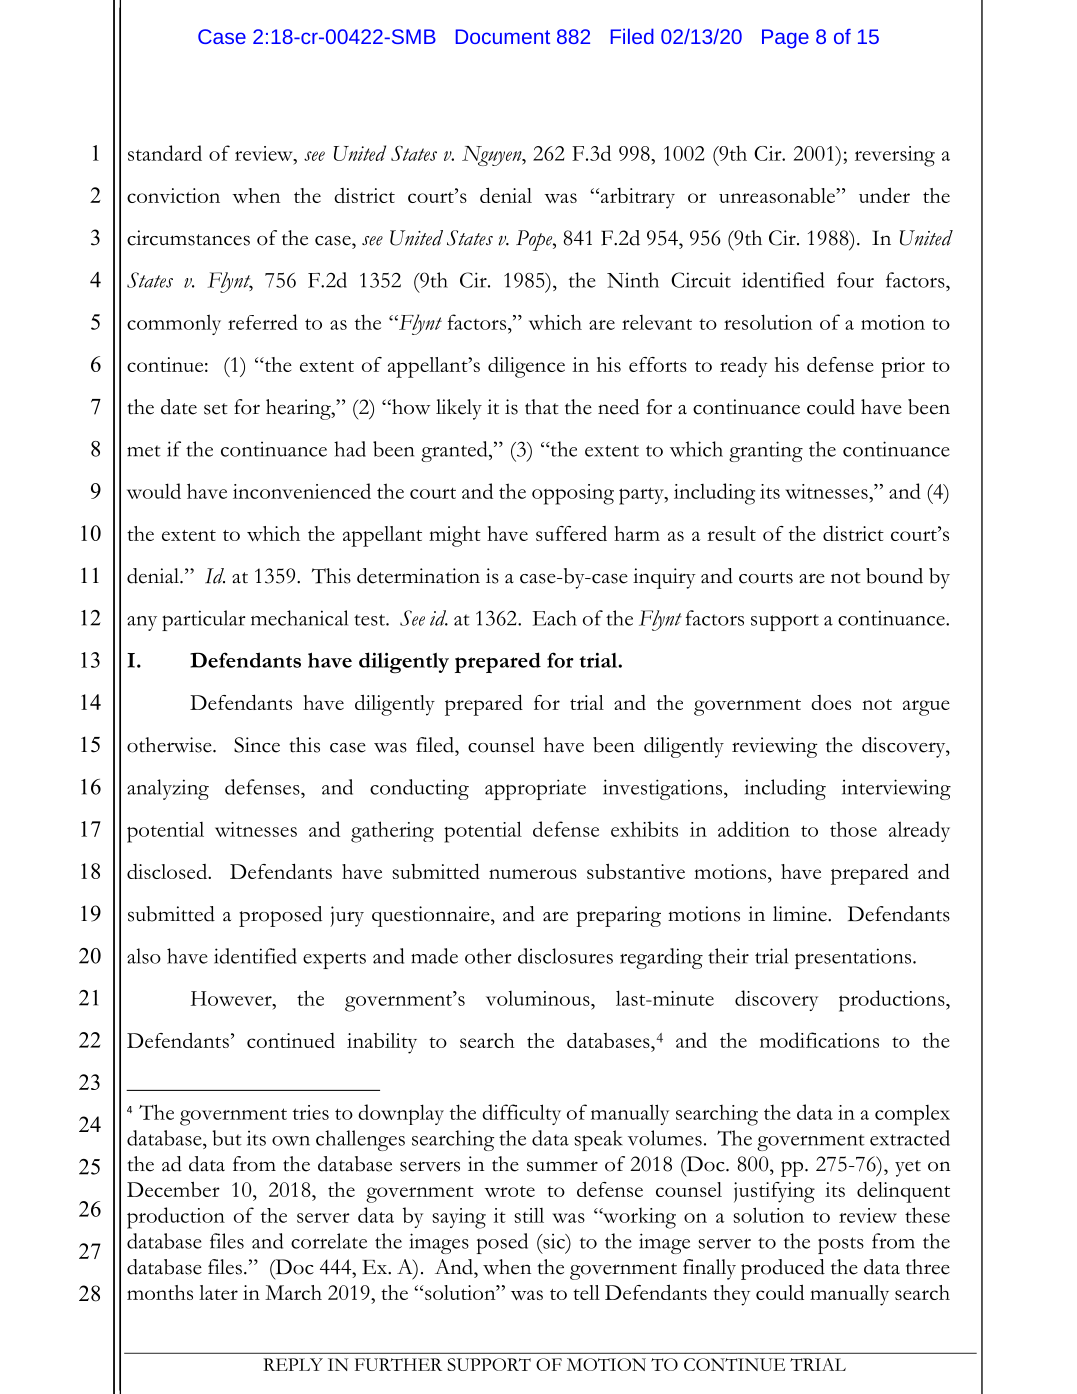  Describe the element at coordinates (831, 702) in the page. I see `does` at that location.
